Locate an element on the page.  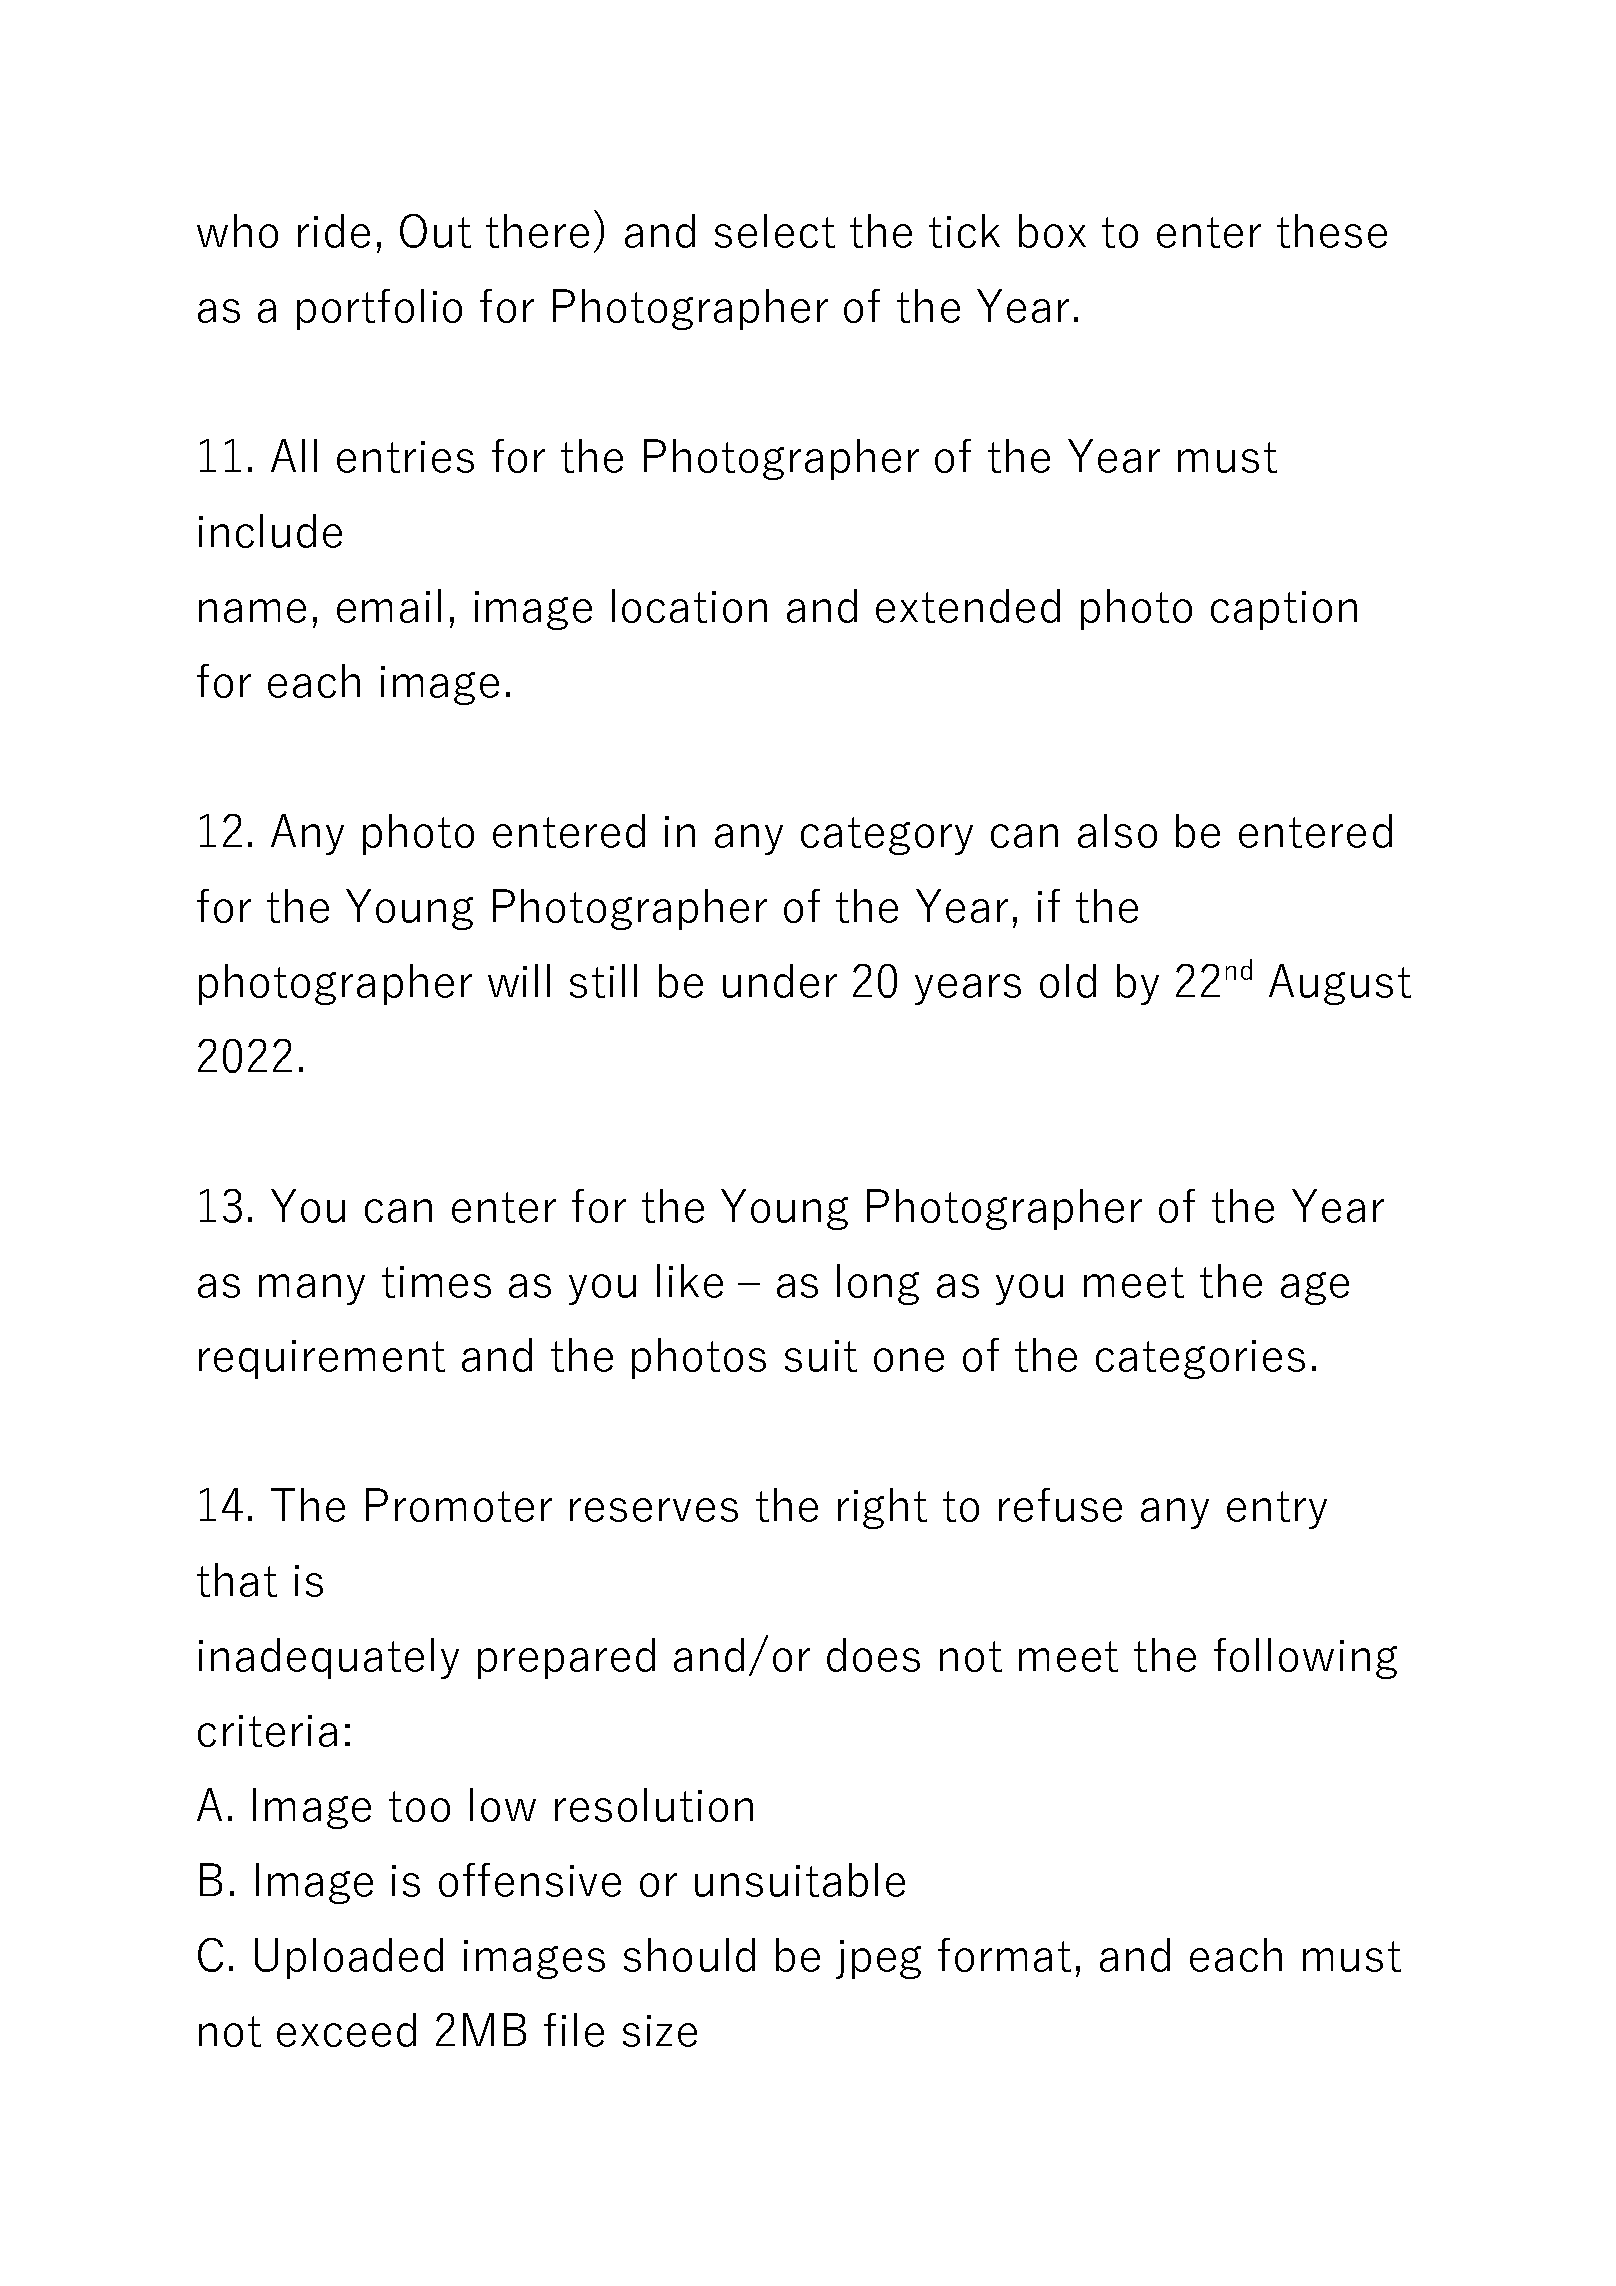
under is located at coordinates (780, 981).
